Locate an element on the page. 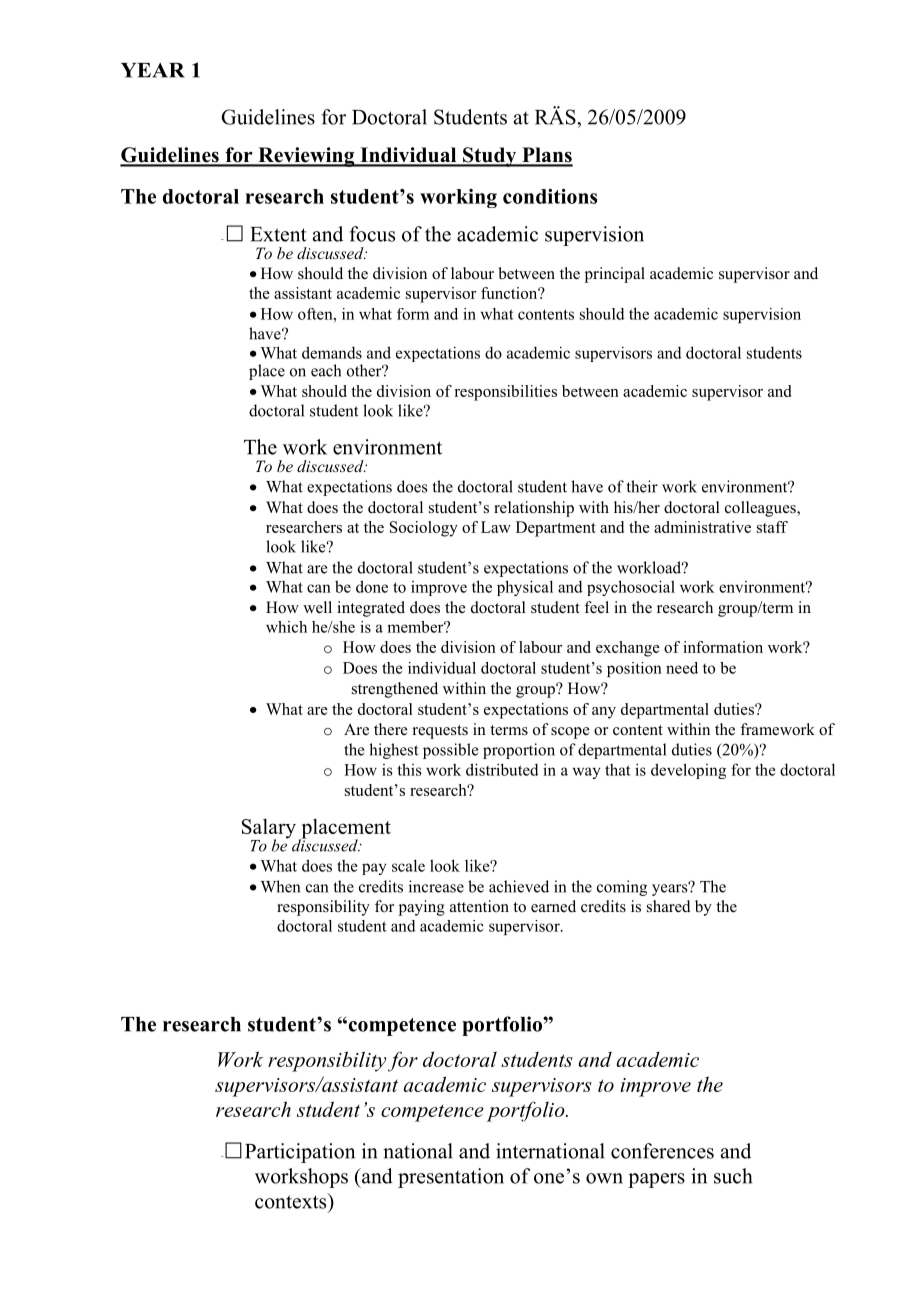 The height and width of the image is (1308, 924). Participation is located at coordinates (300, 1153).
